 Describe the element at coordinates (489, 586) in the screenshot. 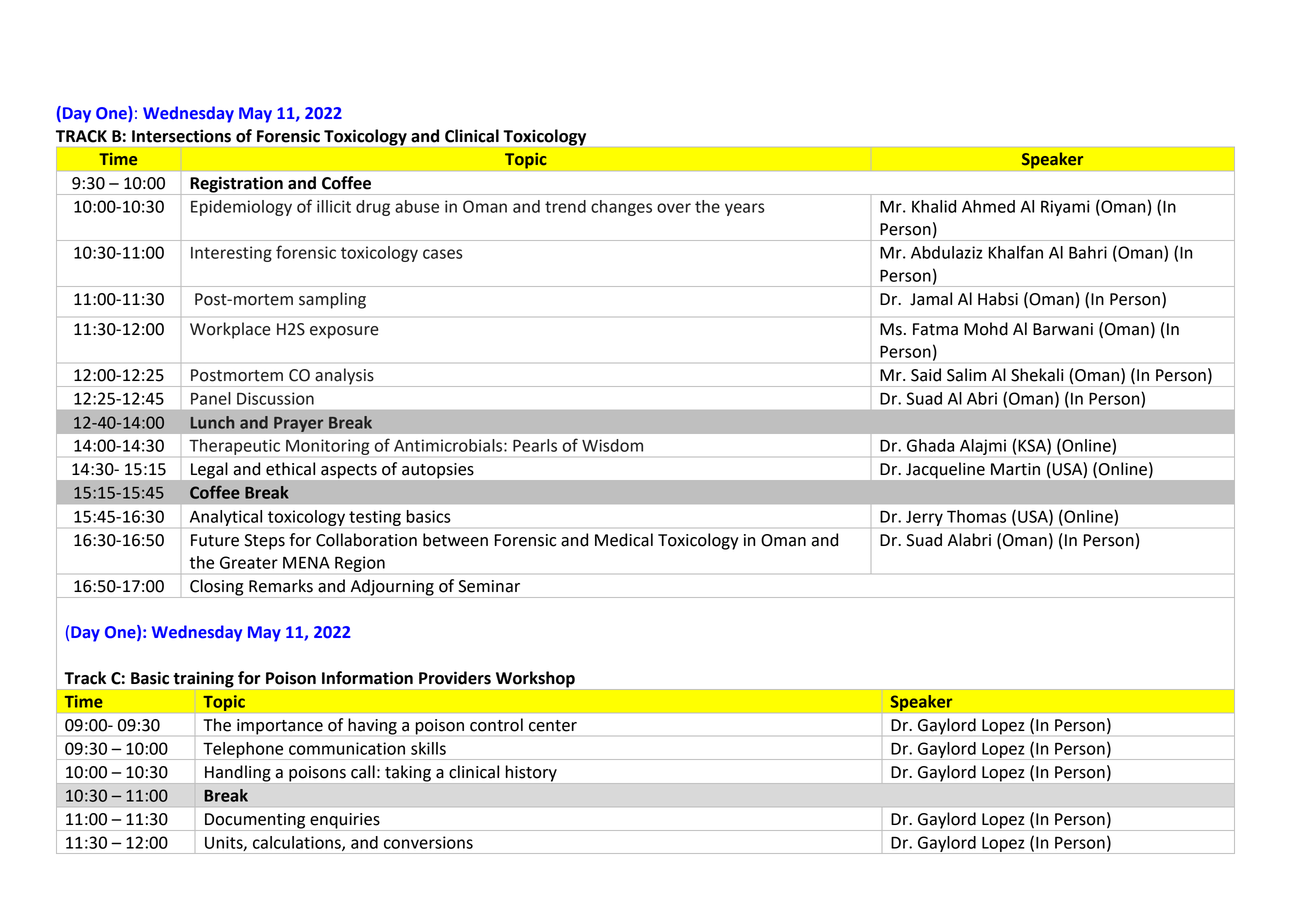

I see `Seminar` at that location.
